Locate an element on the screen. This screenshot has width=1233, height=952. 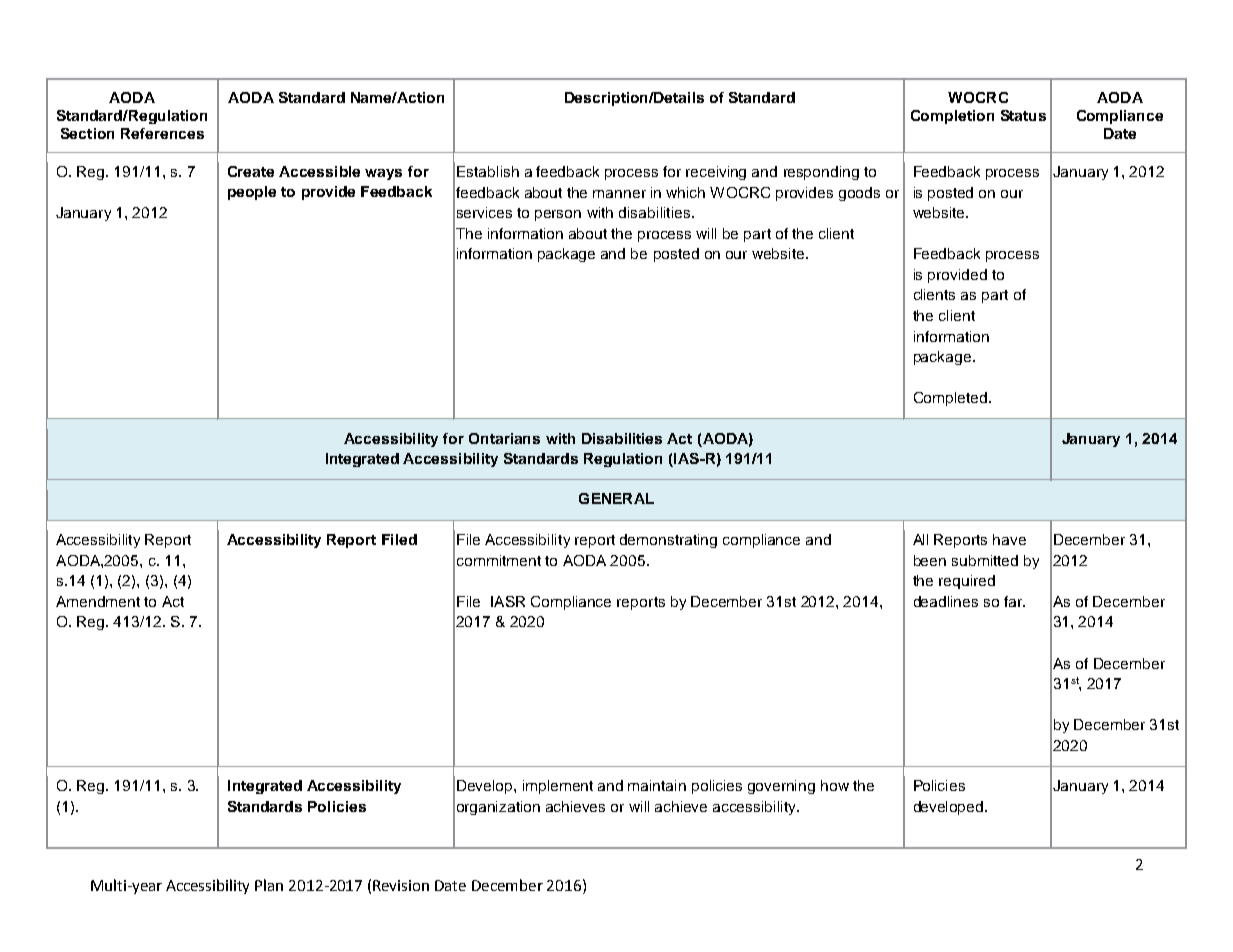
Plan is located at coordinates (269, 885).
